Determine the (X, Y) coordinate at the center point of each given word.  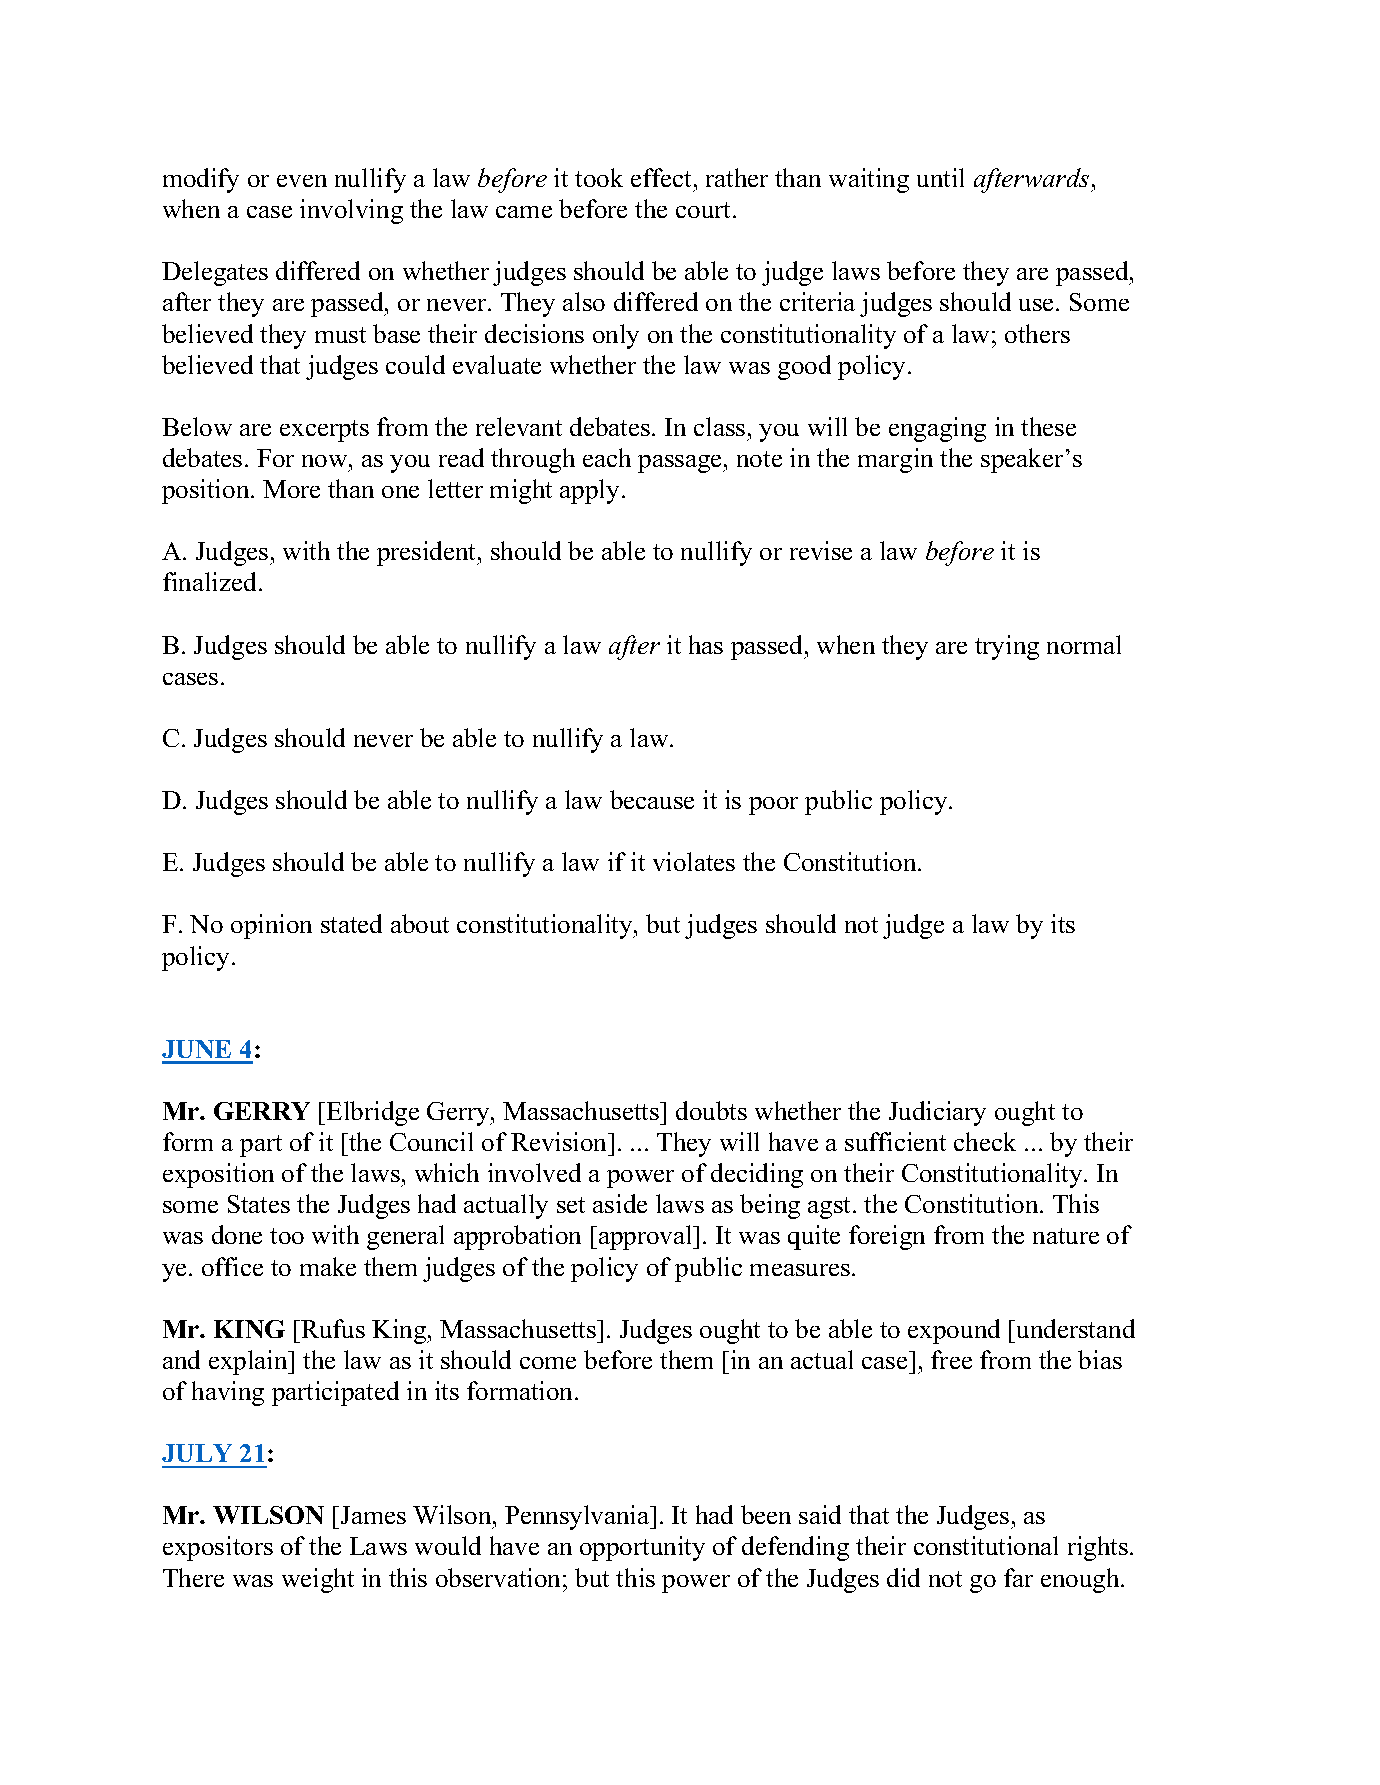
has (706, 644)
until (940, 177)
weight (318, 1580)
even (302, 181)
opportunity (642, 1548)
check (985, 1141)
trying (1007, 647)
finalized (211, 581)
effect (663, 177)
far (1018, 1577)
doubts (711, 1110)
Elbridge (373, 1113)
